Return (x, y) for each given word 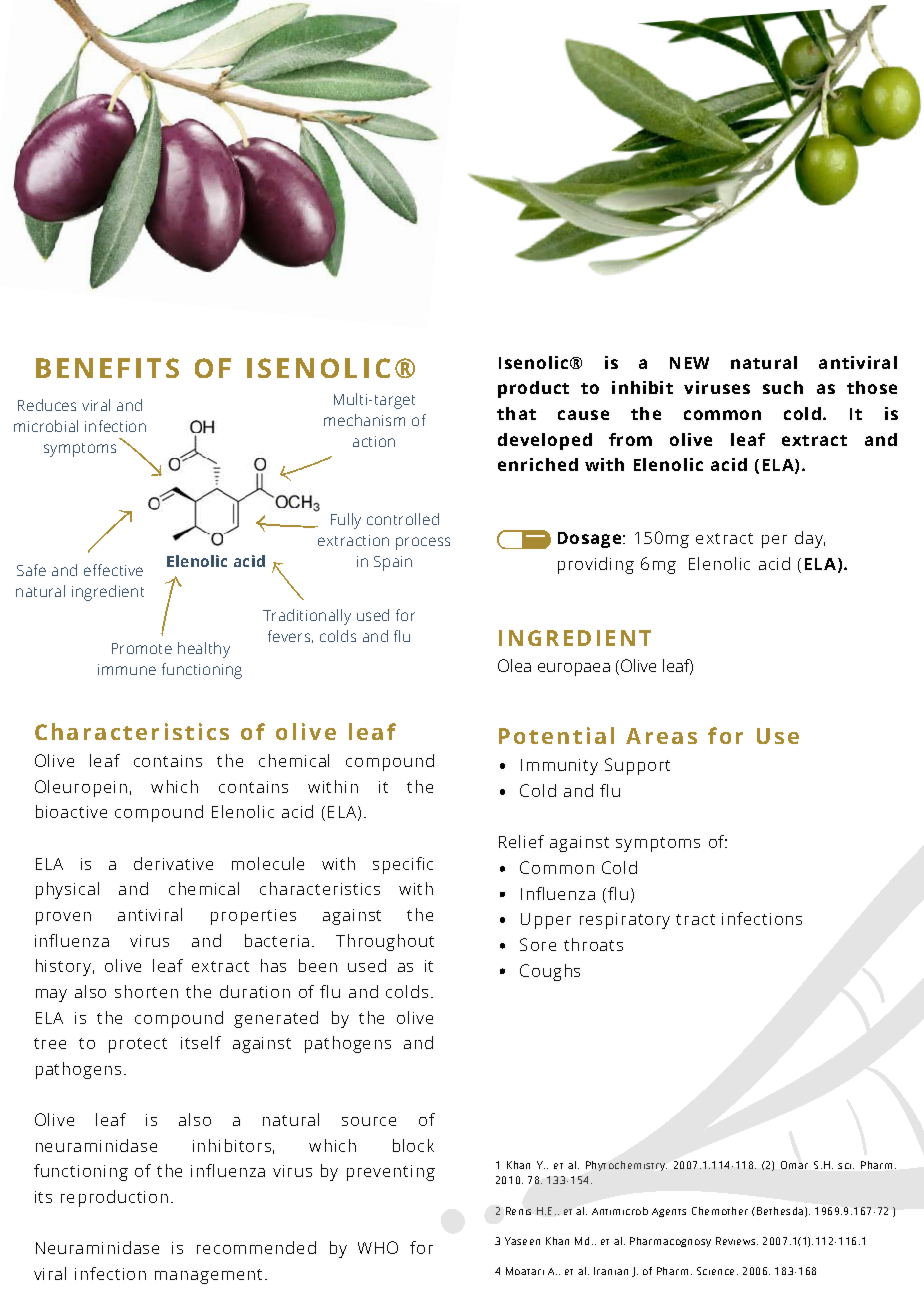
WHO (378, 1247)
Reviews (737, 1241)
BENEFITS (107, 368)
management (208, 1276)
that (516, 413)
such (783, 387)
